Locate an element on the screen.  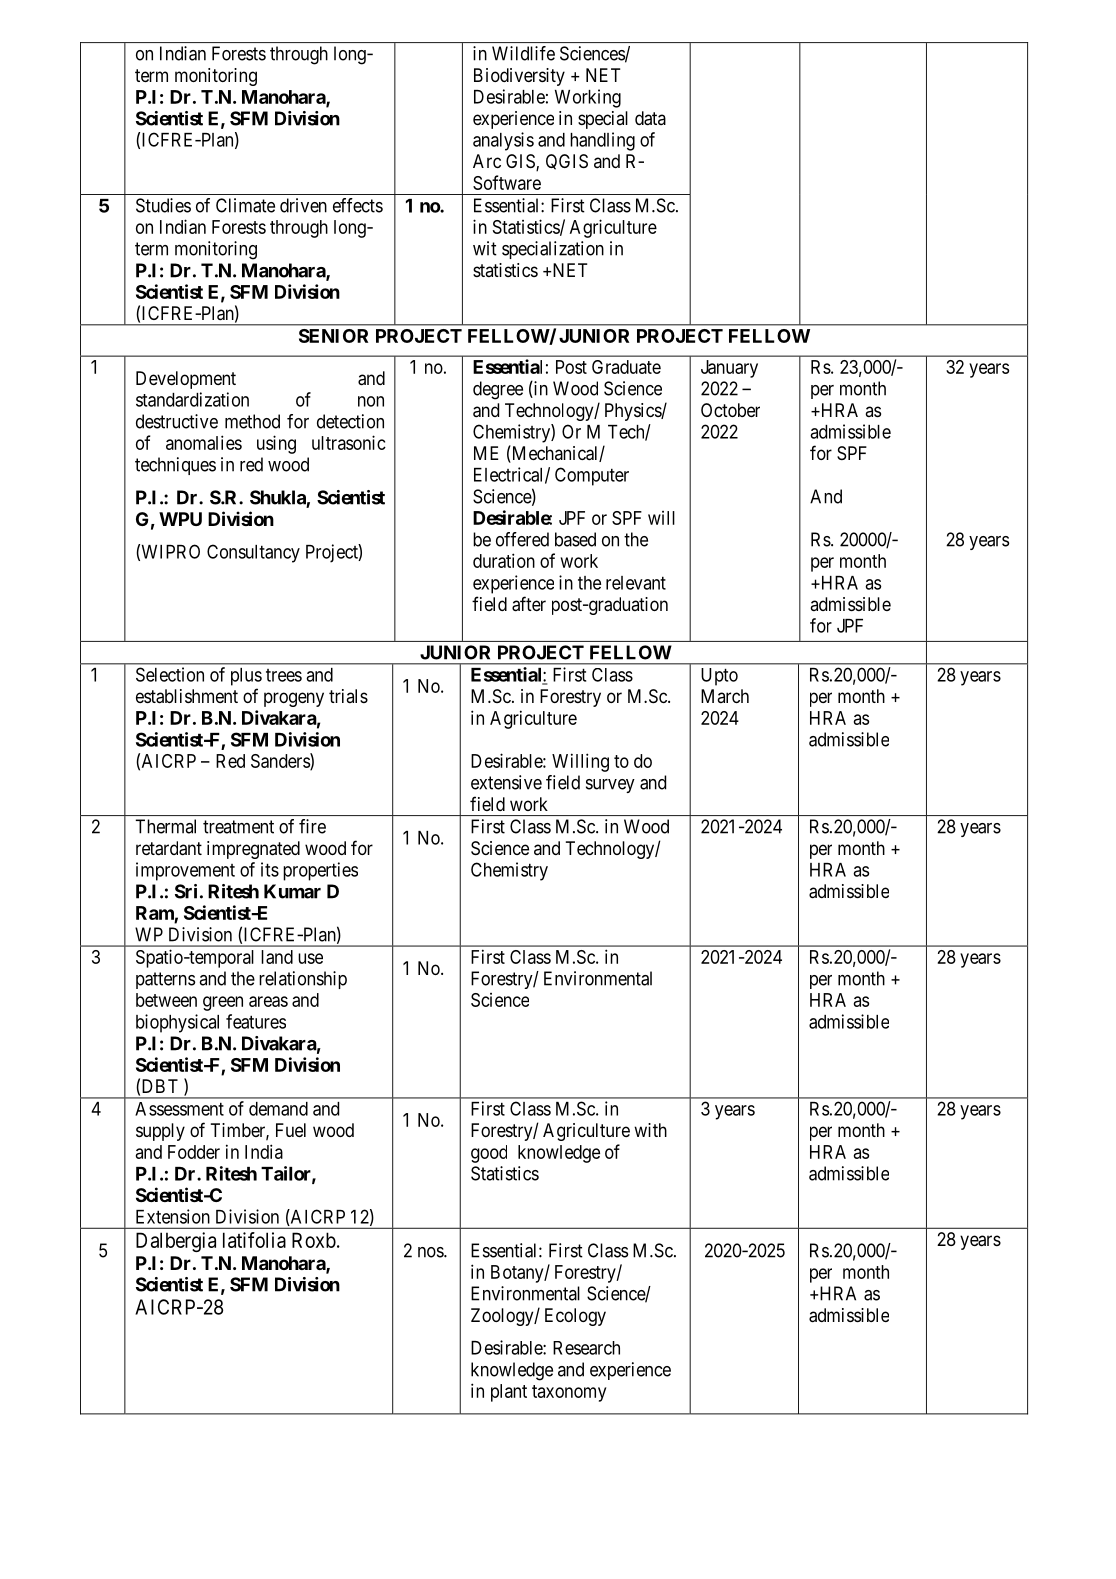
March is located at coordinates (725, 696).
